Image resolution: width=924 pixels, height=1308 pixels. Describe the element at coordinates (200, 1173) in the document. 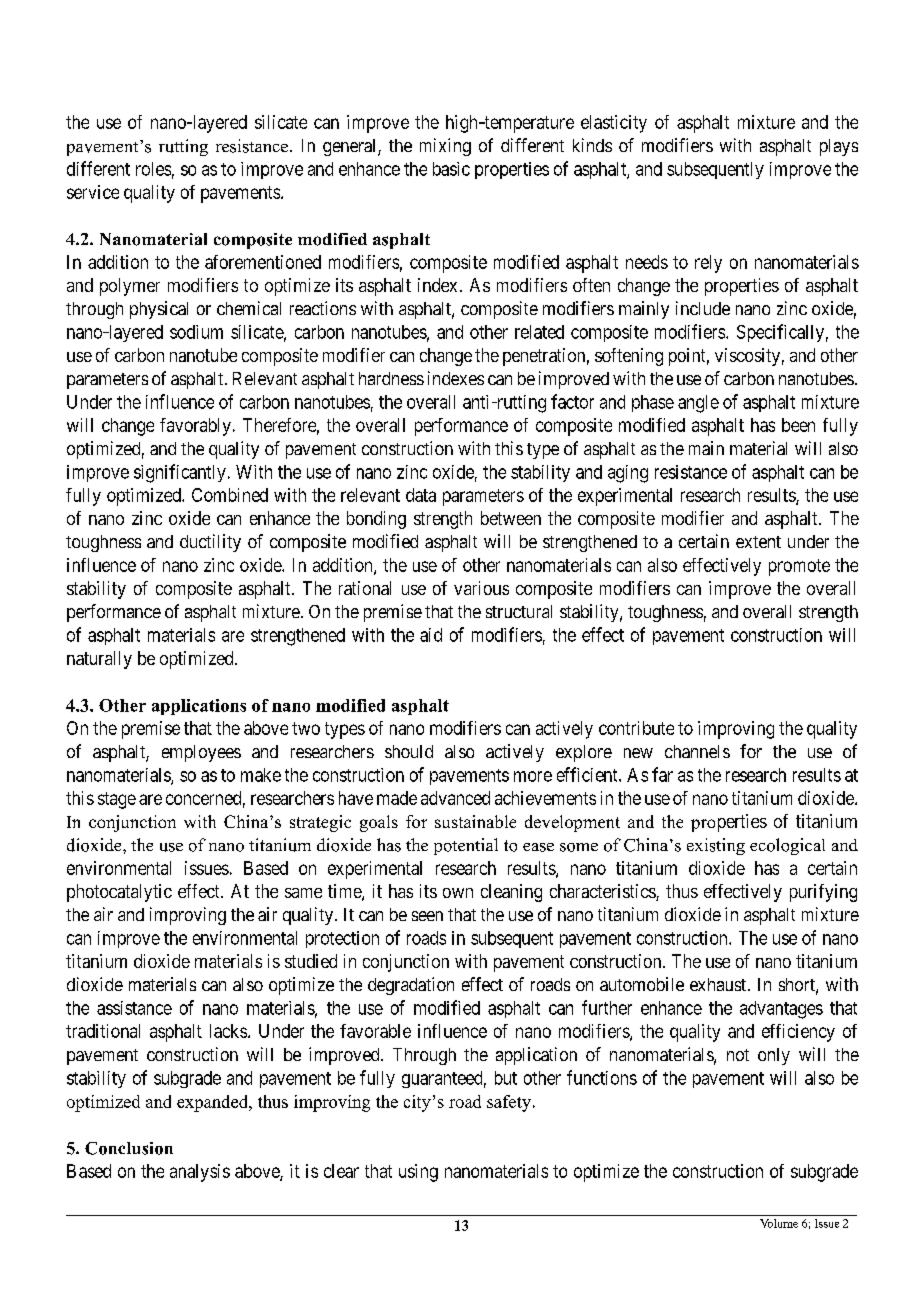

I see `analysis` at that location.
